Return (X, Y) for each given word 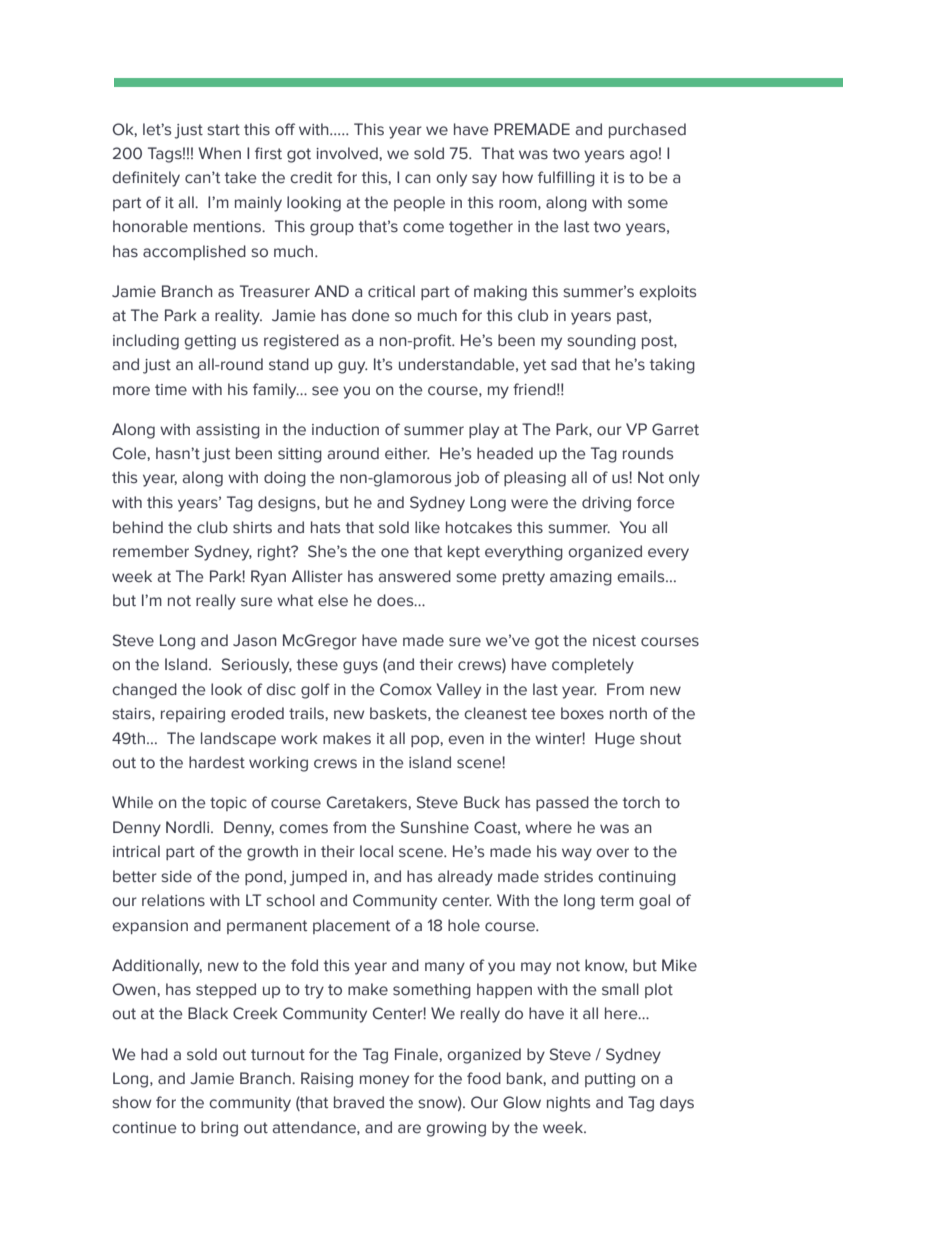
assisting (228, 431)
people (419, 203)
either (407, 453)
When (219, 153)
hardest (217, 762)
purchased (647, 130)
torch (641, 802)
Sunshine (435, 827)
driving (606, 504)
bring (219, 1129)
